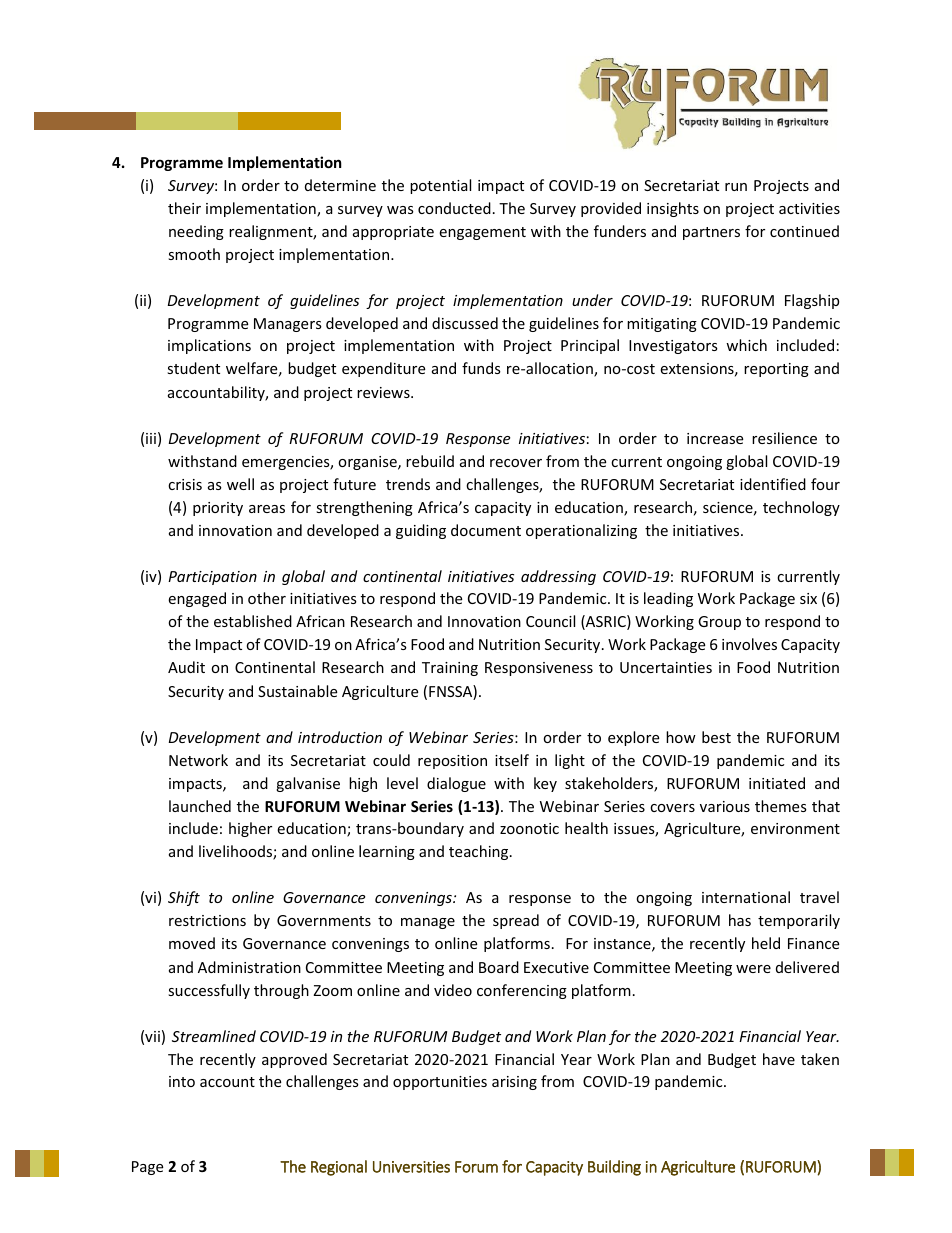  What do you see at coordinates (749, 644) in the screenshot?
I see `involves` at bounding box center [749, 644].
